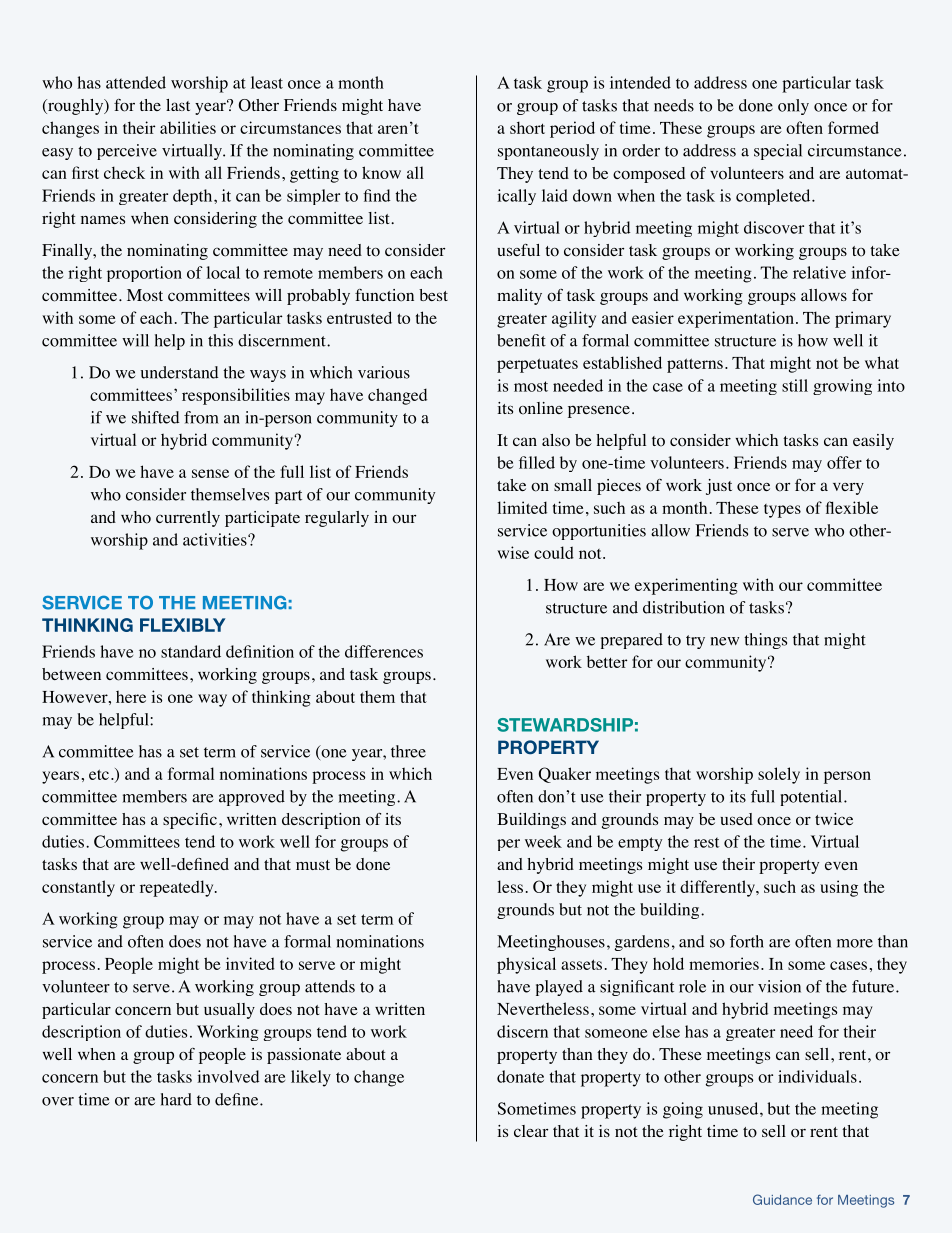 The image size is (952, 1233). Describe the element at coordinates (844, 462) in the screenshot. I see `offer` at that location.
